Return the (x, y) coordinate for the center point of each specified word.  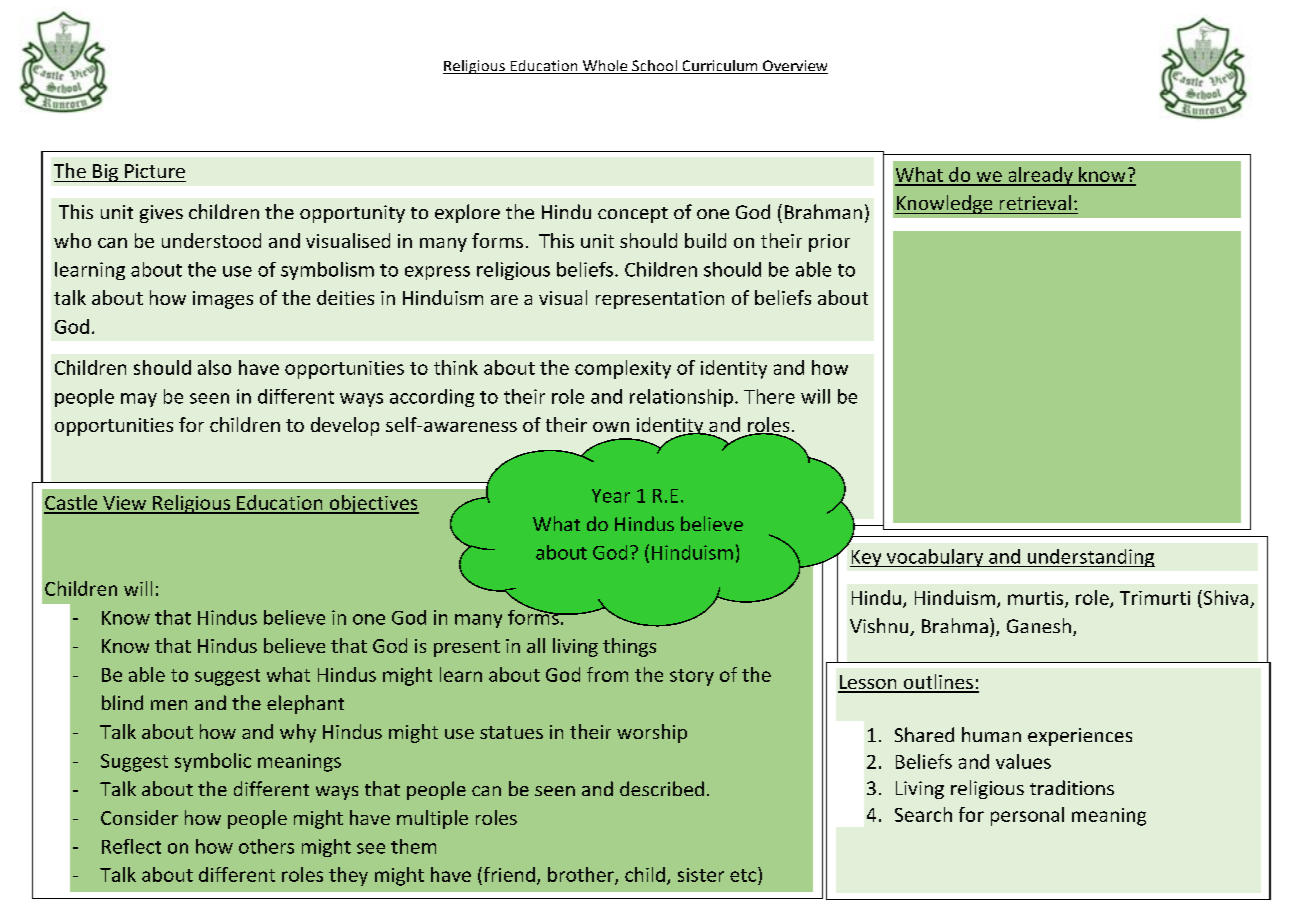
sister (701, 875)
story (692, 677)
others (266, 846)
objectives (373, 504)
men (169, 705)
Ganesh (1039, 625)
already (1040, 176)
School (654, 67)
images (223, 300)
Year (611, 496)
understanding (1090, 558)
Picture (155, 171)
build (705, 240)
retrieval (1035, 202)
